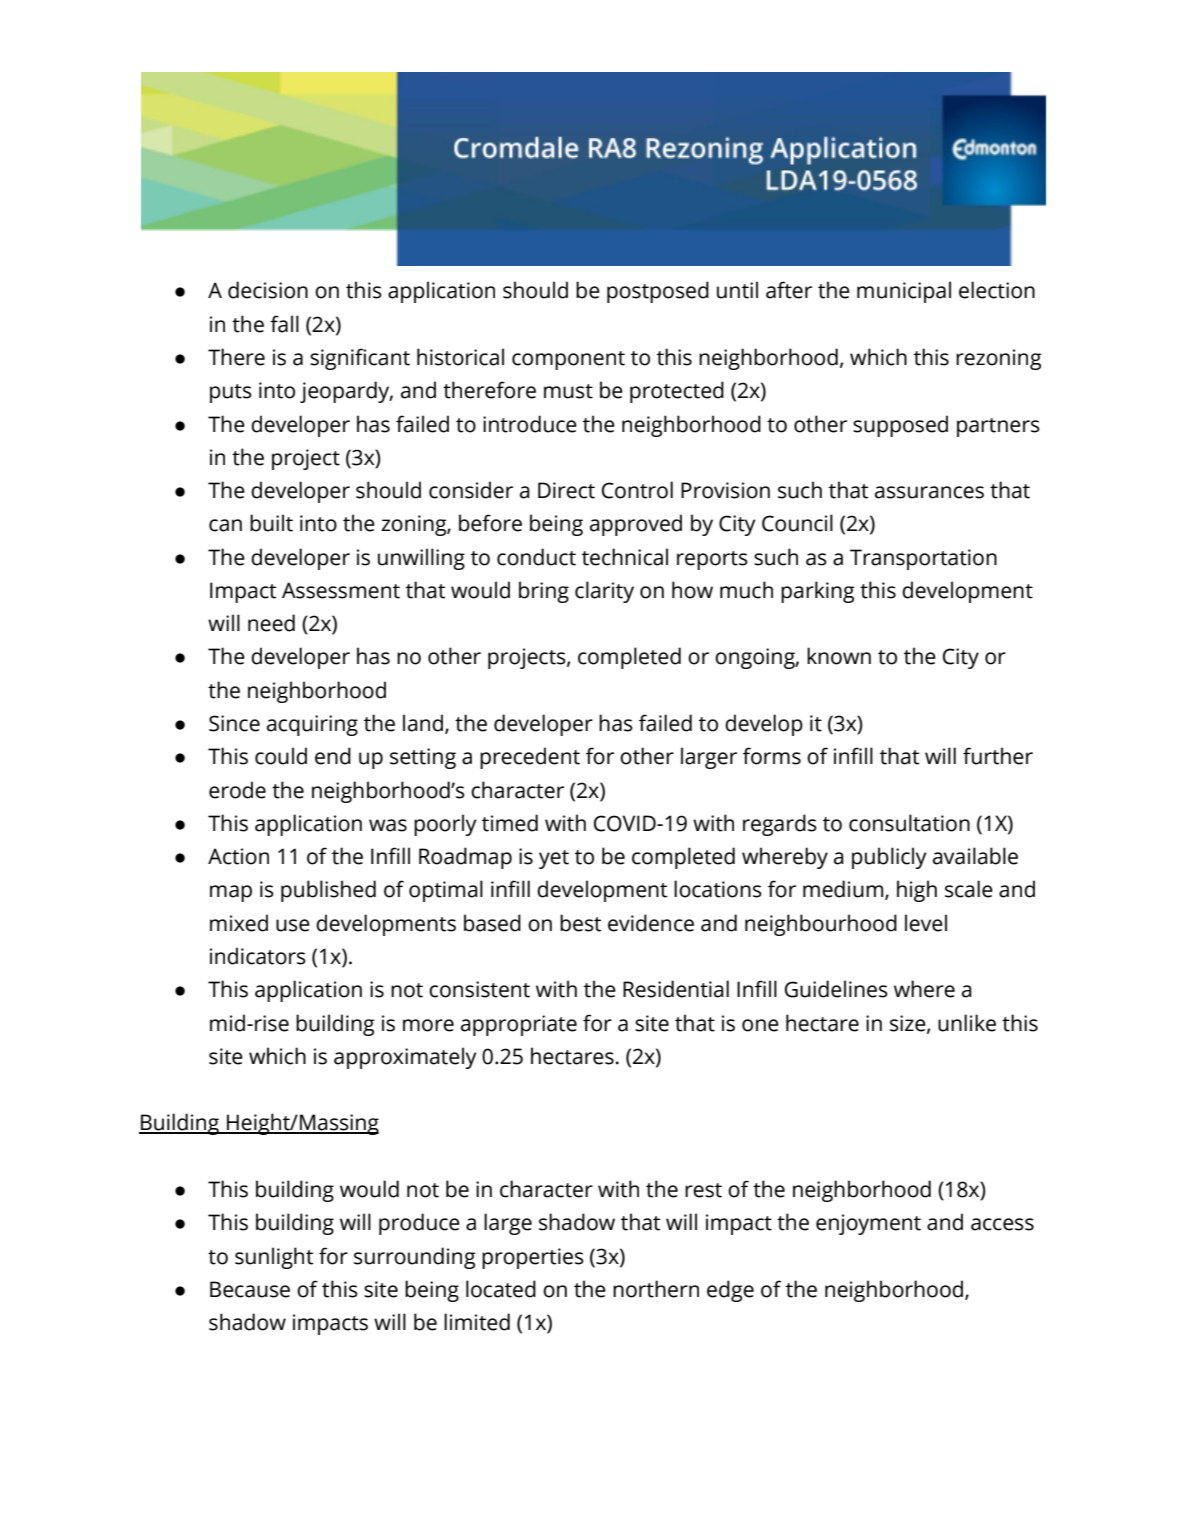 The width and height of the document is (1182, 1530). Describe the element at coordinates (284, 324) in the document. I see `fall` at that location.
